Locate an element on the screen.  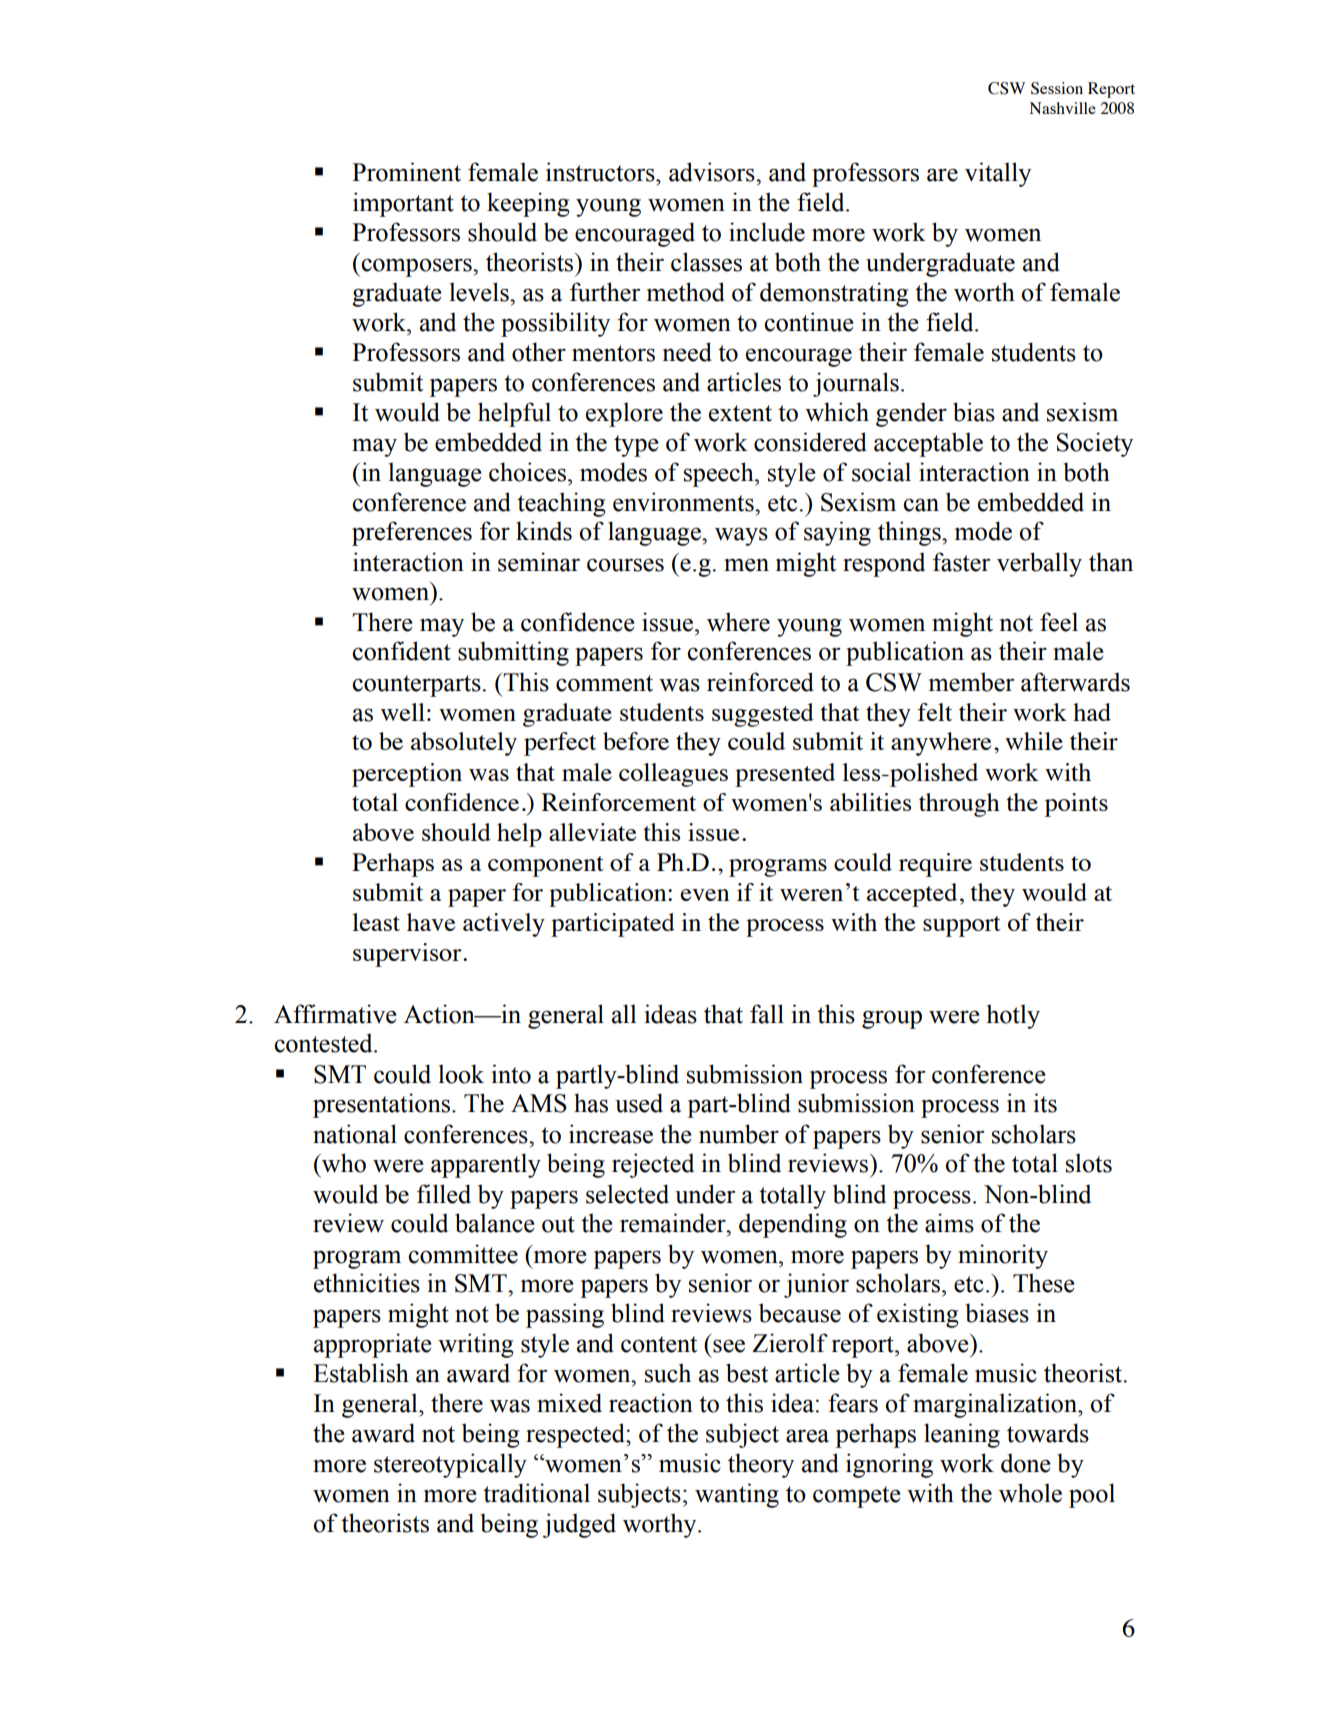
wanting is located at coordinates (737, 1495).
